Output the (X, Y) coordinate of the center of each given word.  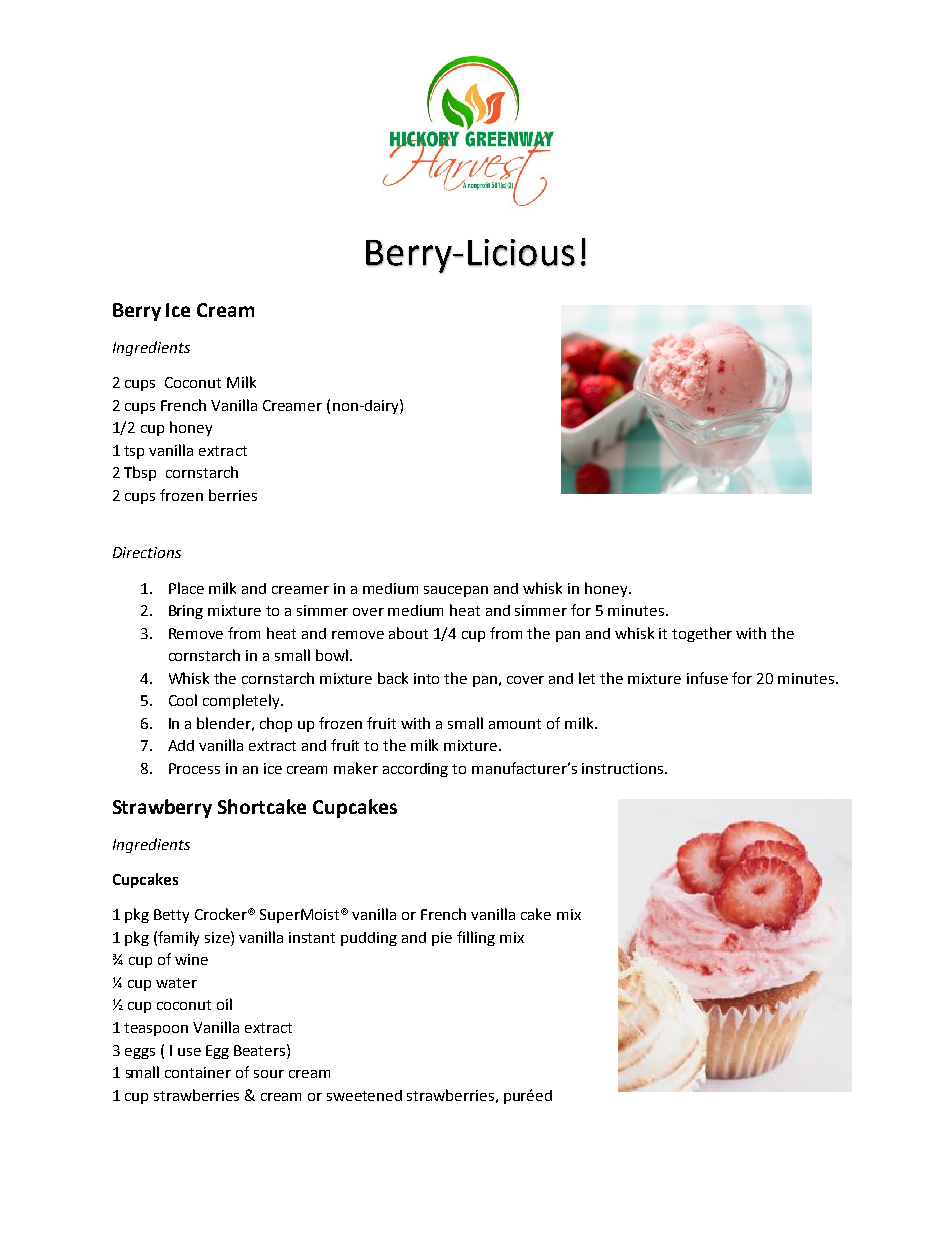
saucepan (456, 591)
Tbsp (140, 473)
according (415, 770)
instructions (624, 768)
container (198, 1072)
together (702, 634)
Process (194, 768)
